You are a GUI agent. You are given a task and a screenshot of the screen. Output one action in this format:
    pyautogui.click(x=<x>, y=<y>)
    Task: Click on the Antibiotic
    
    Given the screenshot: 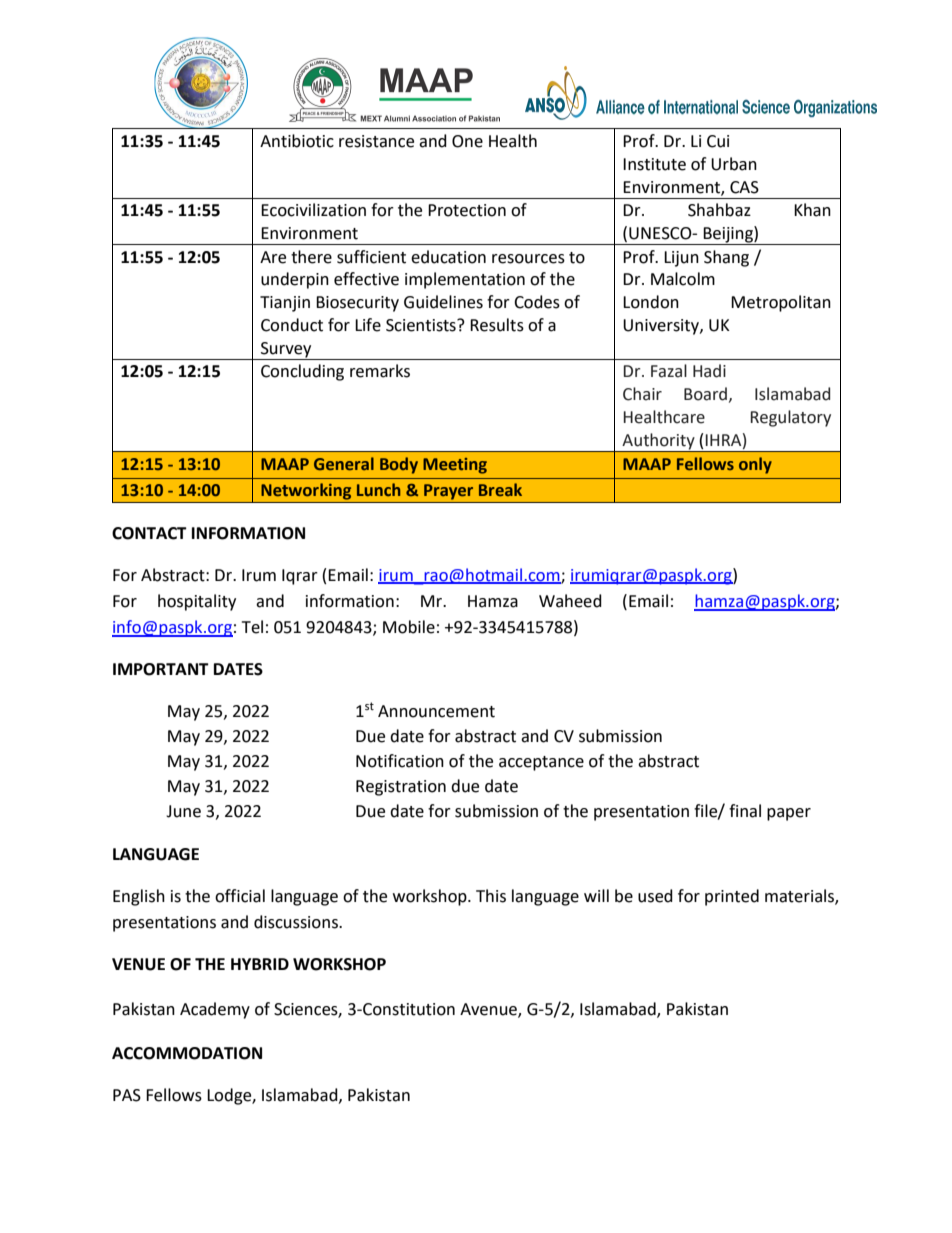 What is the action you would take?
    pyautogui.click(x=297, y=141)
